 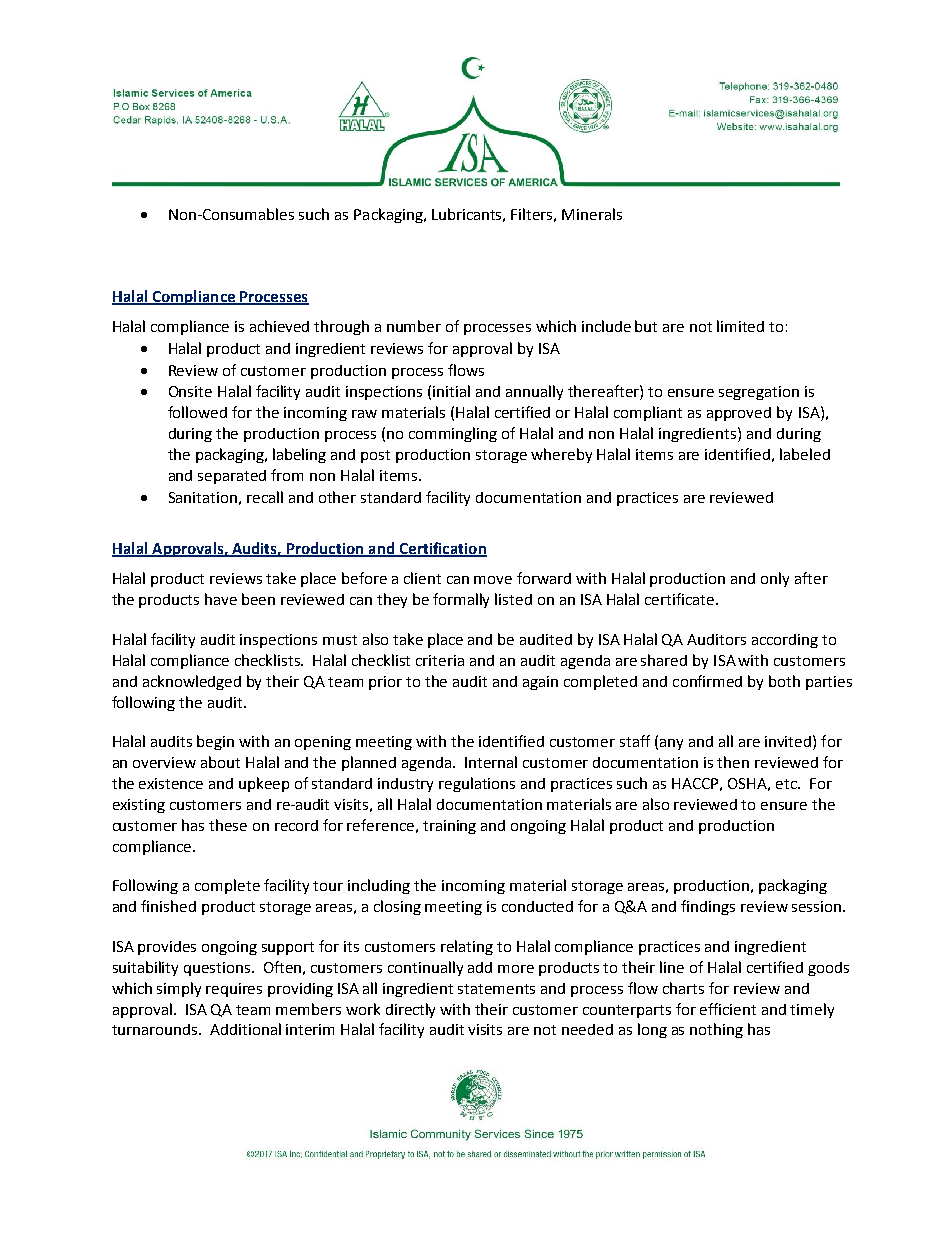 I want to click on separated, so click(x=232, y=477).
